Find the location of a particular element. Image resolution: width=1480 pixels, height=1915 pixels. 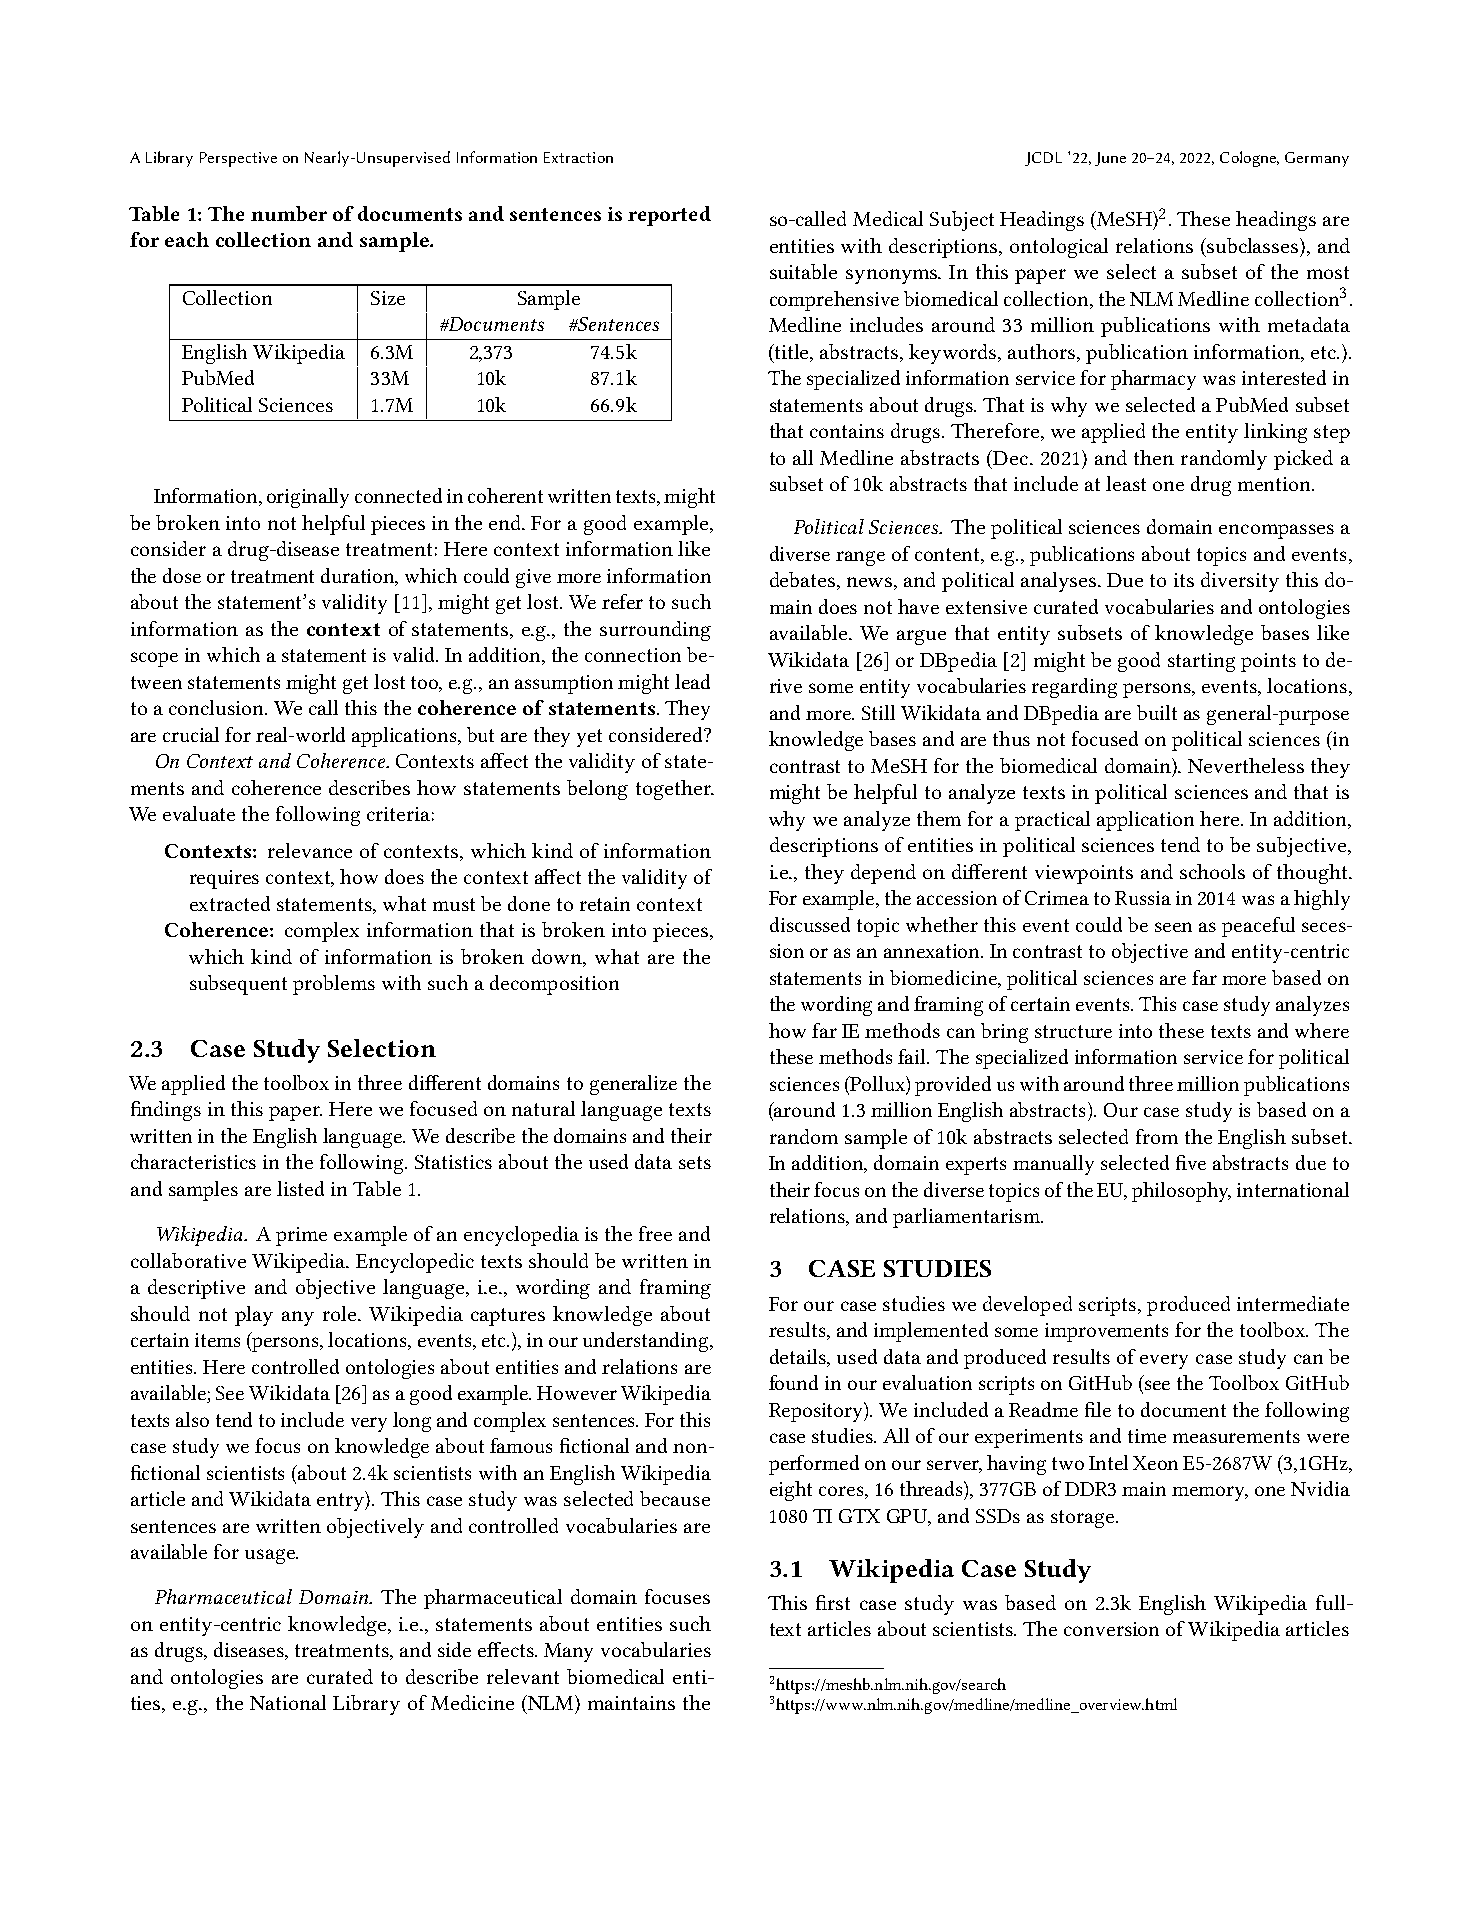

lead is located at coordinates (692, 681).
